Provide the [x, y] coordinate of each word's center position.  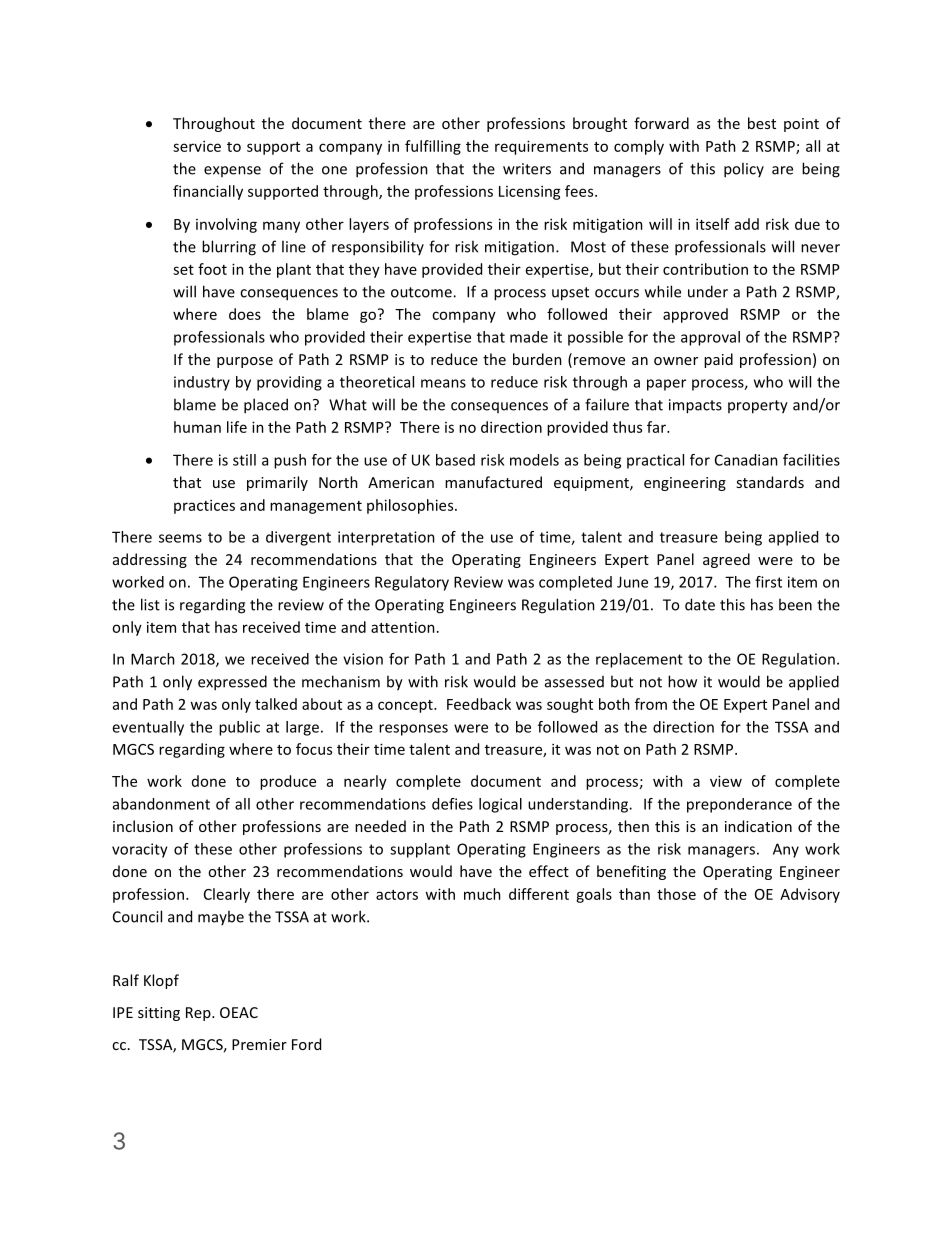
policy [744, 170]
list [150, 604]
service [197, 146]
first [768, 582]
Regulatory [412, 583]
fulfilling [433, 147]
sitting [159, 1014]
